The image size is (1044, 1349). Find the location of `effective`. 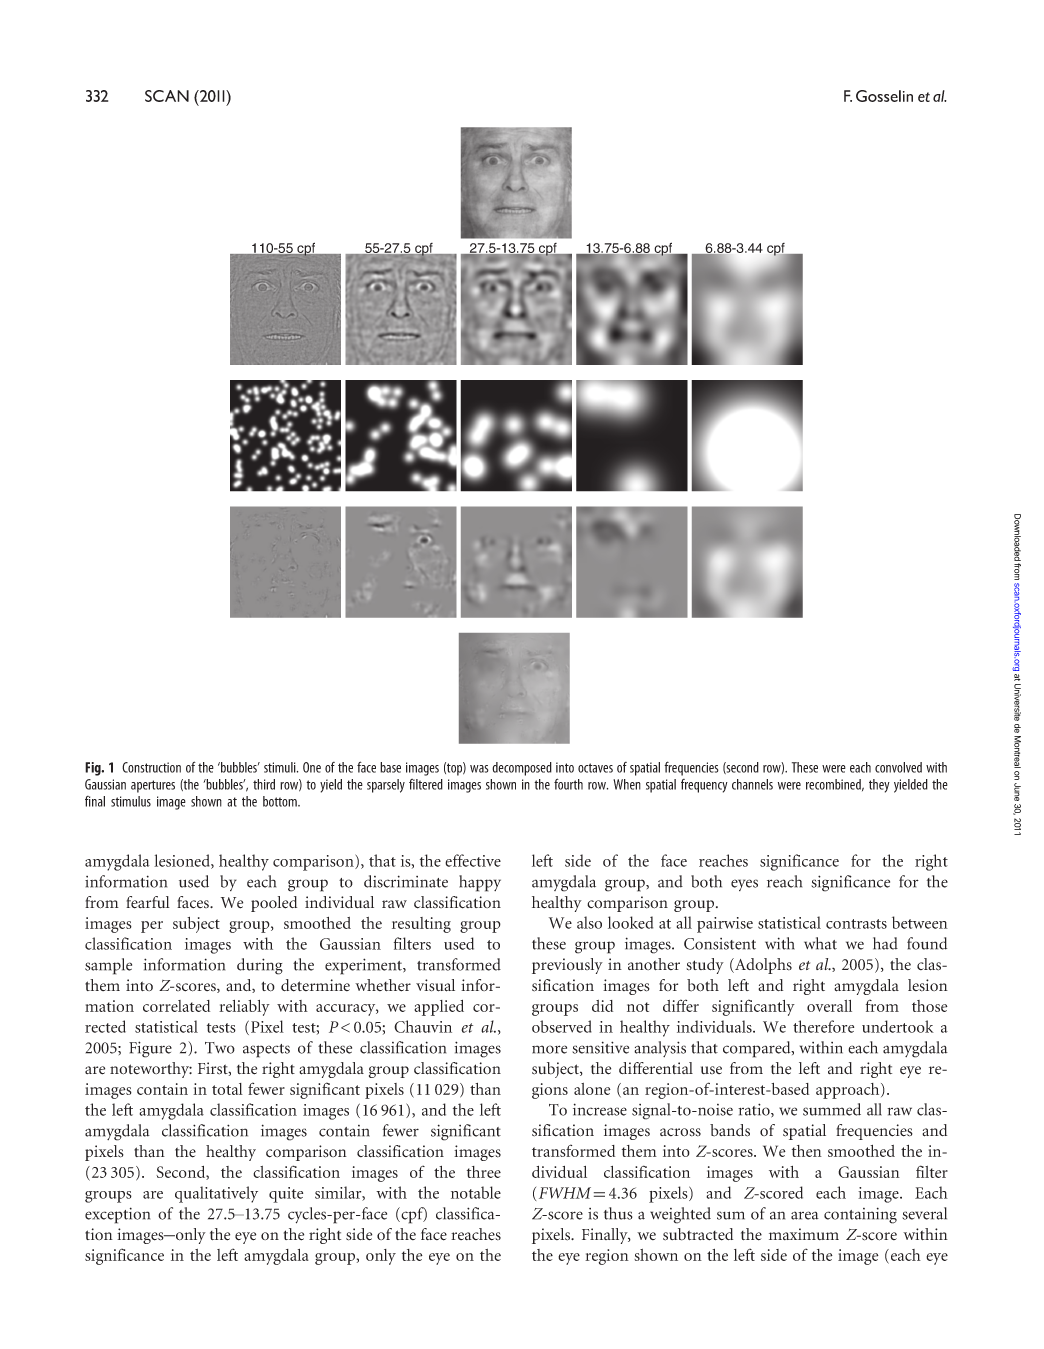

effective is located at coordinates (473, 860).
